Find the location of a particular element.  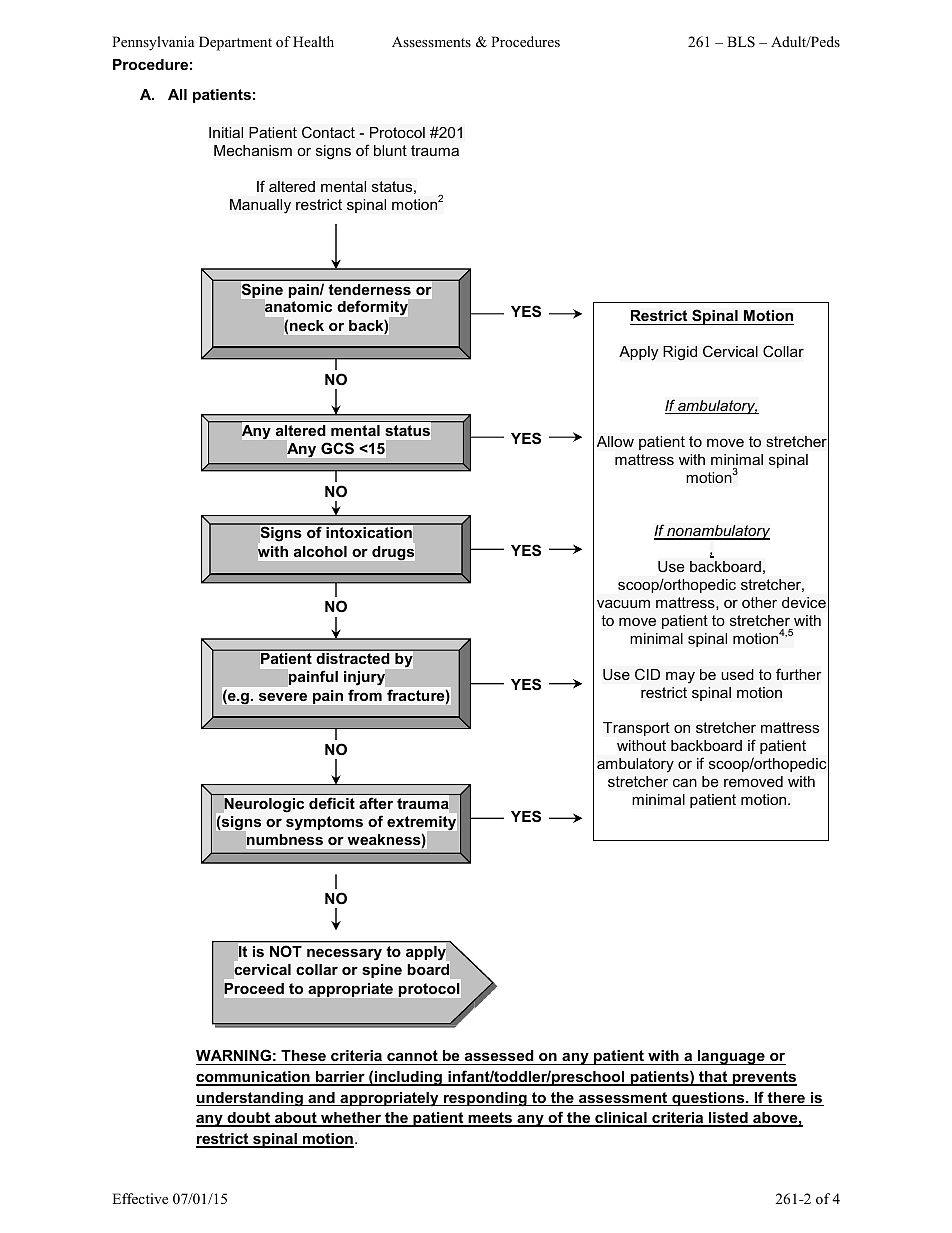

from is located at coordinates (365, 695).
